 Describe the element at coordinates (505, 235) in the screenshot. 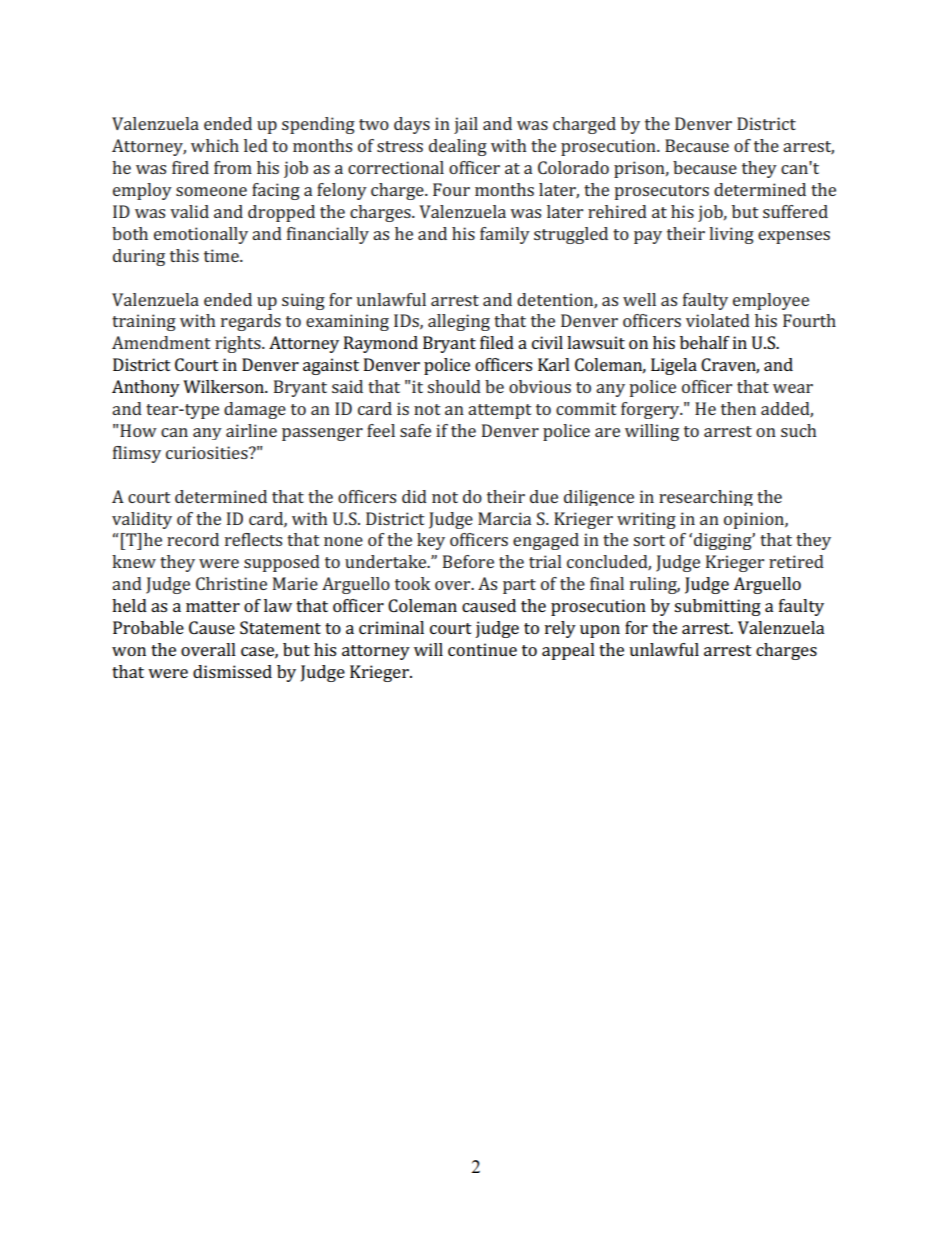

I see `family` at that location.
